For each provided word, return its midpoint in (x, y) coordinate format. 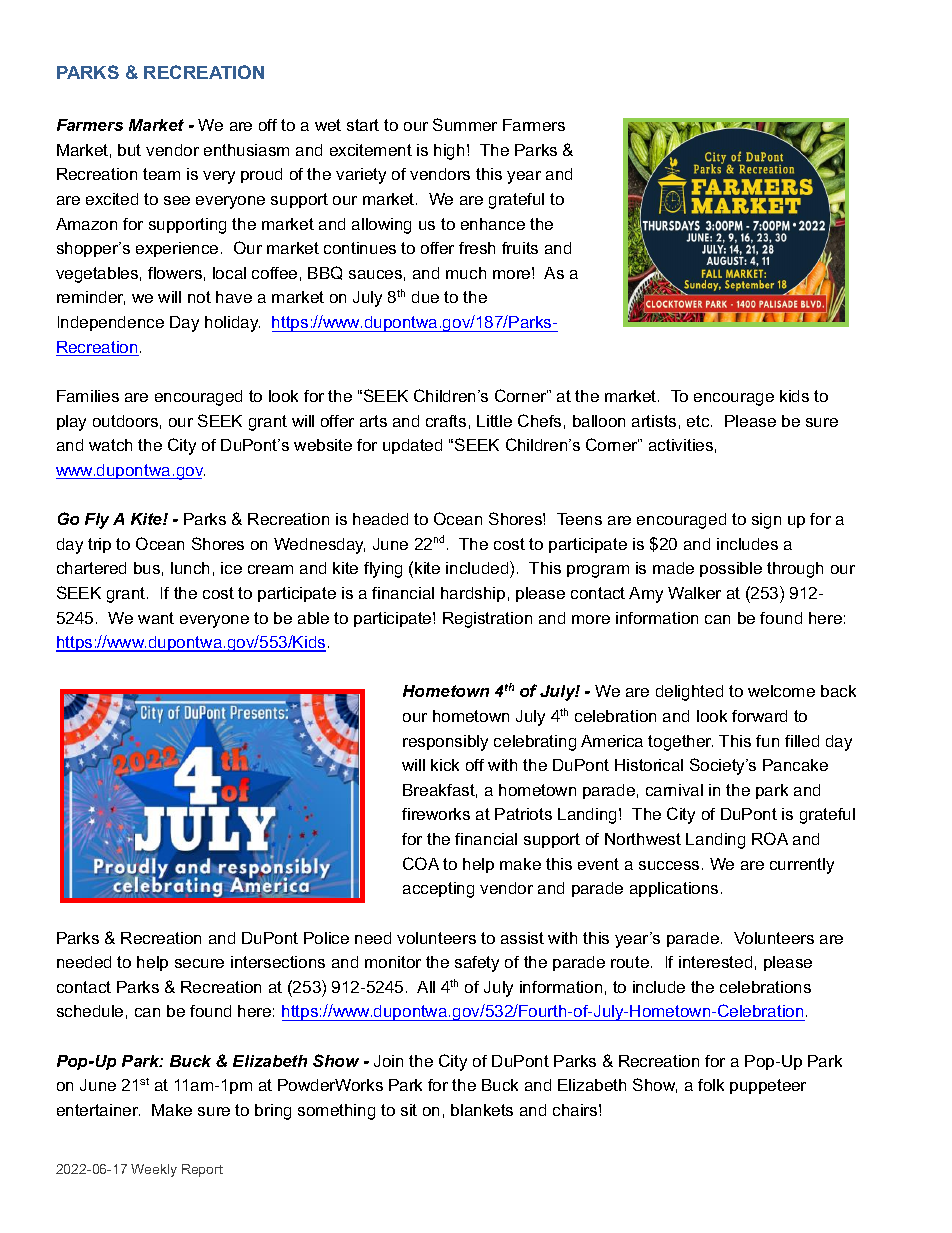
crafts (446, 421)
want (156, 618)
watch (110, 445)
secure (199, 963)
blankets (482, 1110)
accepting (438, 890)
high (449, 152)
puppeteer (768, 1086)
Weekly (154, 1170)
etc (699, 421)
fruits (520, 248)
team (161, 174)
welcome (781, 691)
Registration (487, 620)
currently (802, 866)
